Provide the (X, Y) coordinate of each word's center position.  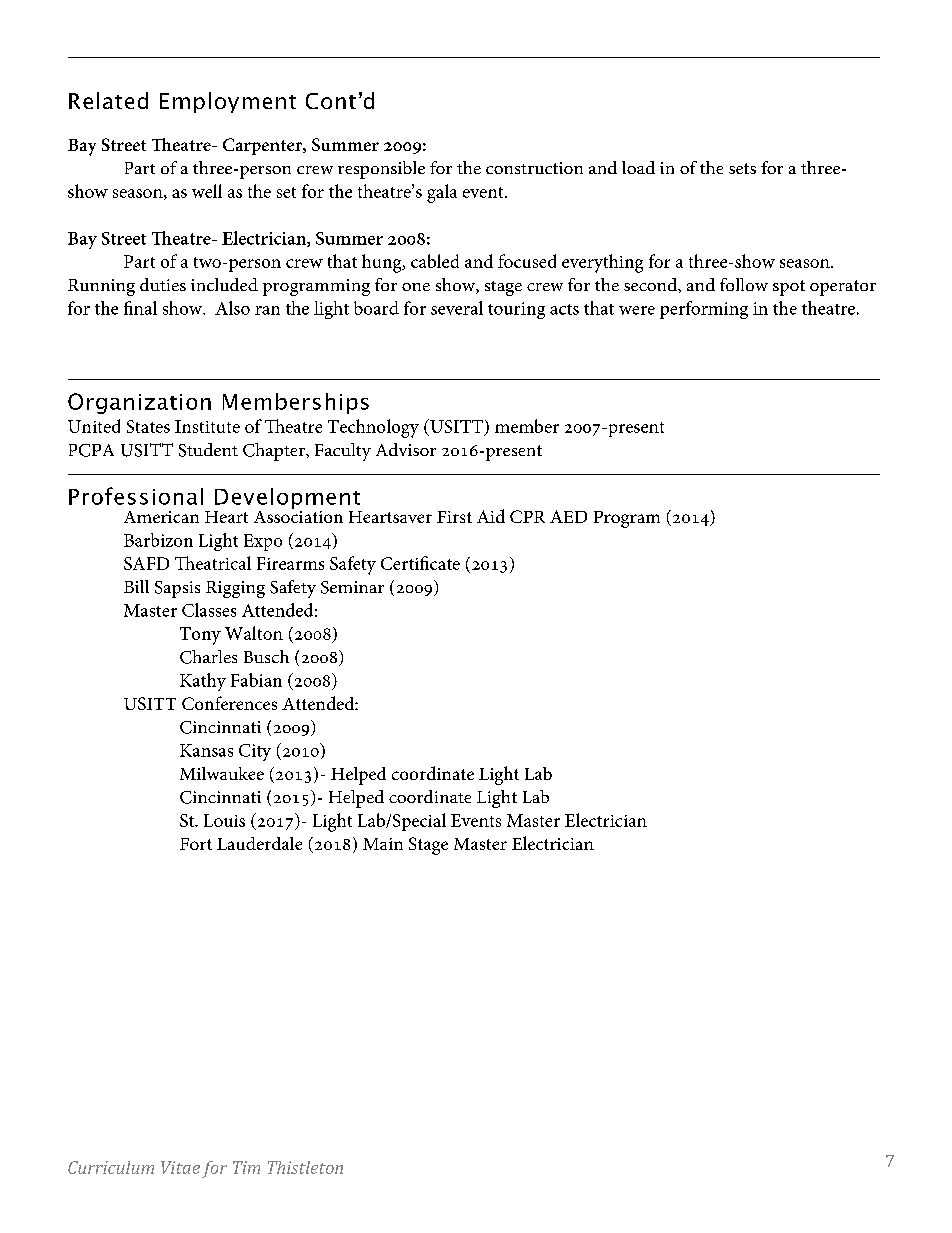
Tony (200, 636)
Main (383, 844)
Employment (228, 102)
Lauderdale (259, 843)
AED (568, 516)
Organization (139, 403)
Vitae (180, 1167)
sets (742, 168)
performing (704, 310)
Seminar (352, 587)
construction (534, 168)
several (457, 308)
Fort (196, 844)
